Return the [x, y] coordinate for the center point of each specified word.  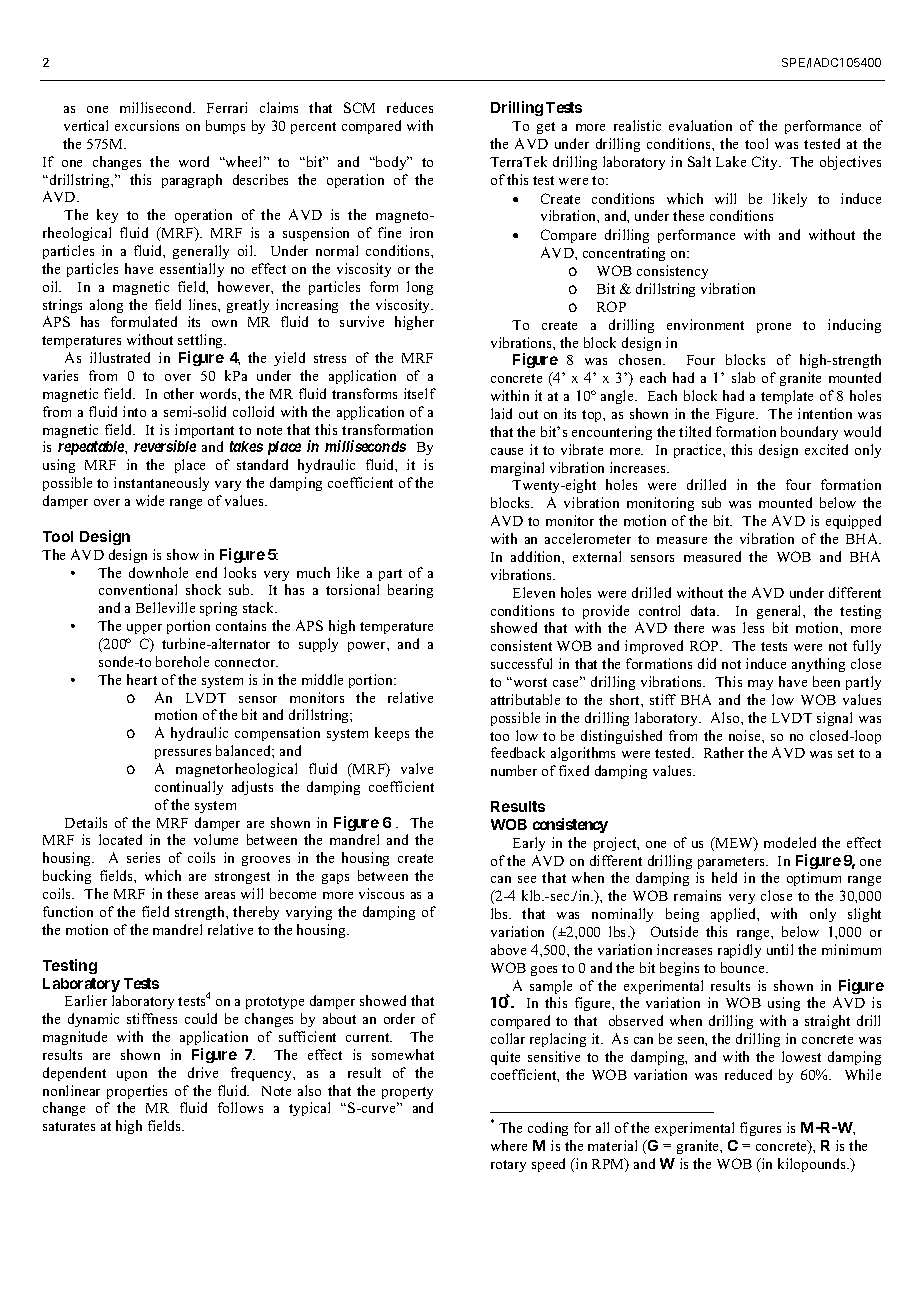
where [509, 1145]
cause [507, 451]
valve [417, 768]
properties [137, 1092]
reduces [410, 107]
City [766, 163]
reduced [748, 1074]
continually [189, 788]
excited [826, 449]
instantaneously [161, 484]
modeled [790, 842]
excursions [147, 125]
